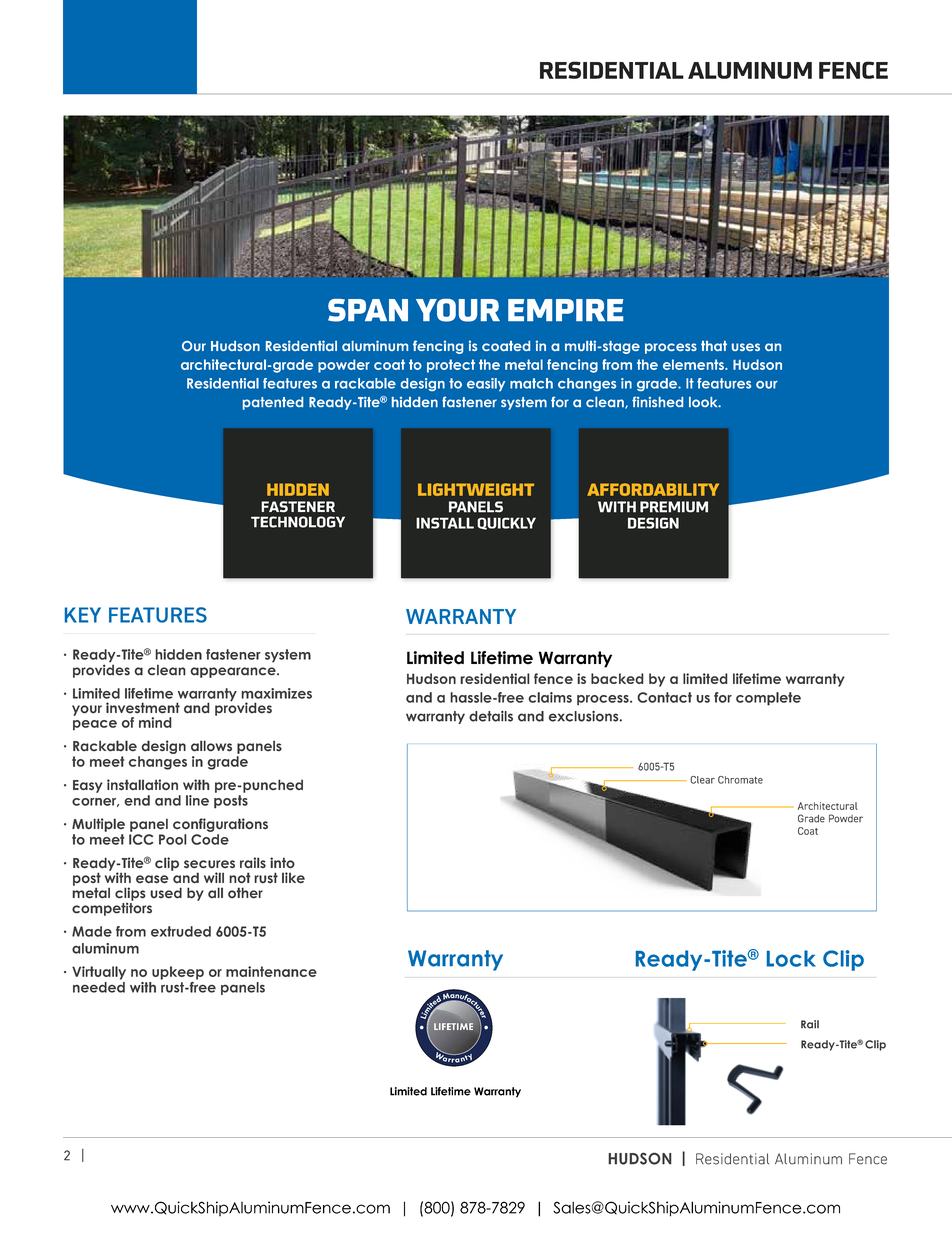 The height and width of the image is (1233, 952). Describe the element at coordinates (273, 403) in the image. I see `patented` at that location.
